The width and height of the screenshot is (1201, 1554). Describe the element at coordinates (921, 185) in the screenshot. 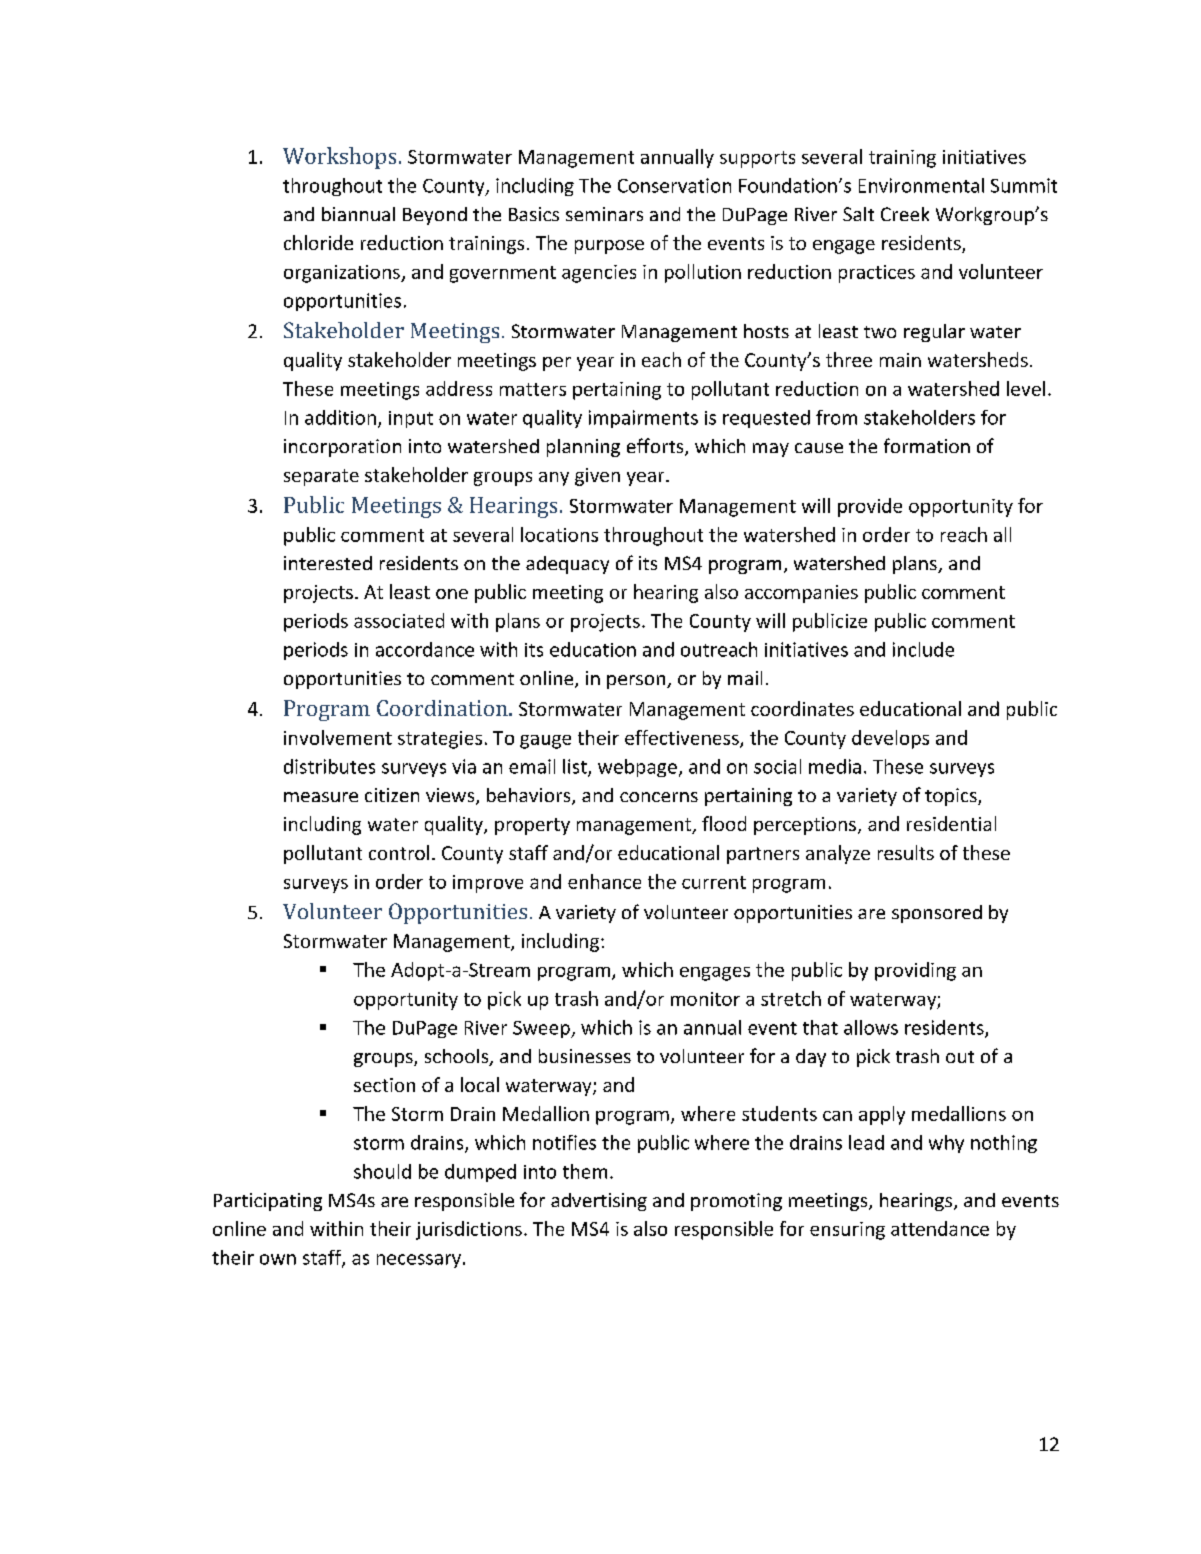

I see `Environmental` at that location.
